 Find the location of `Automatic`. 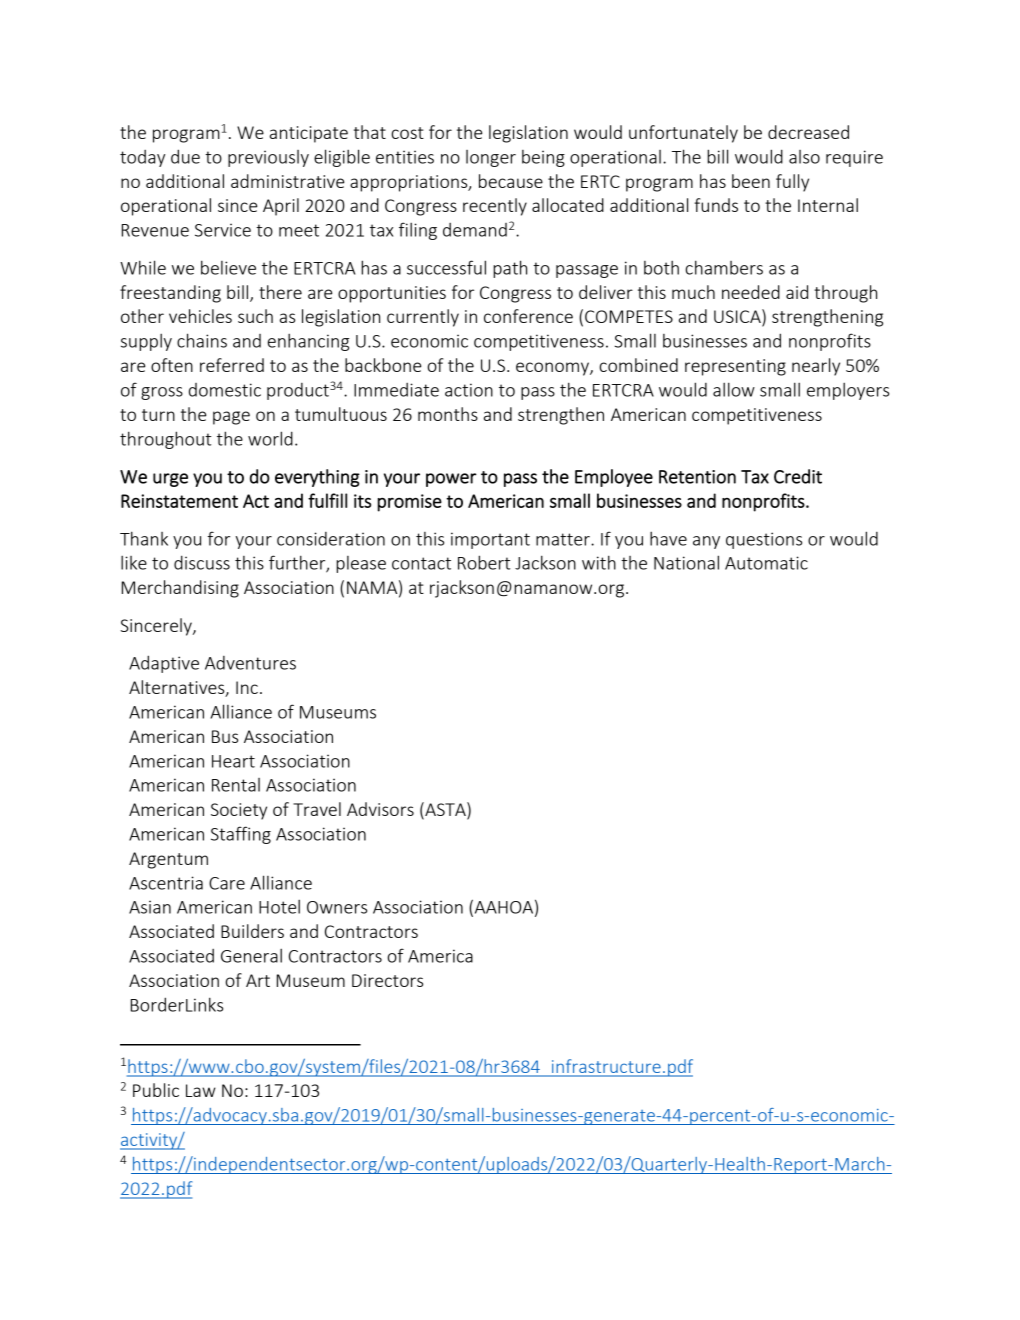

Automatic is located at coordinates (766, 563).
